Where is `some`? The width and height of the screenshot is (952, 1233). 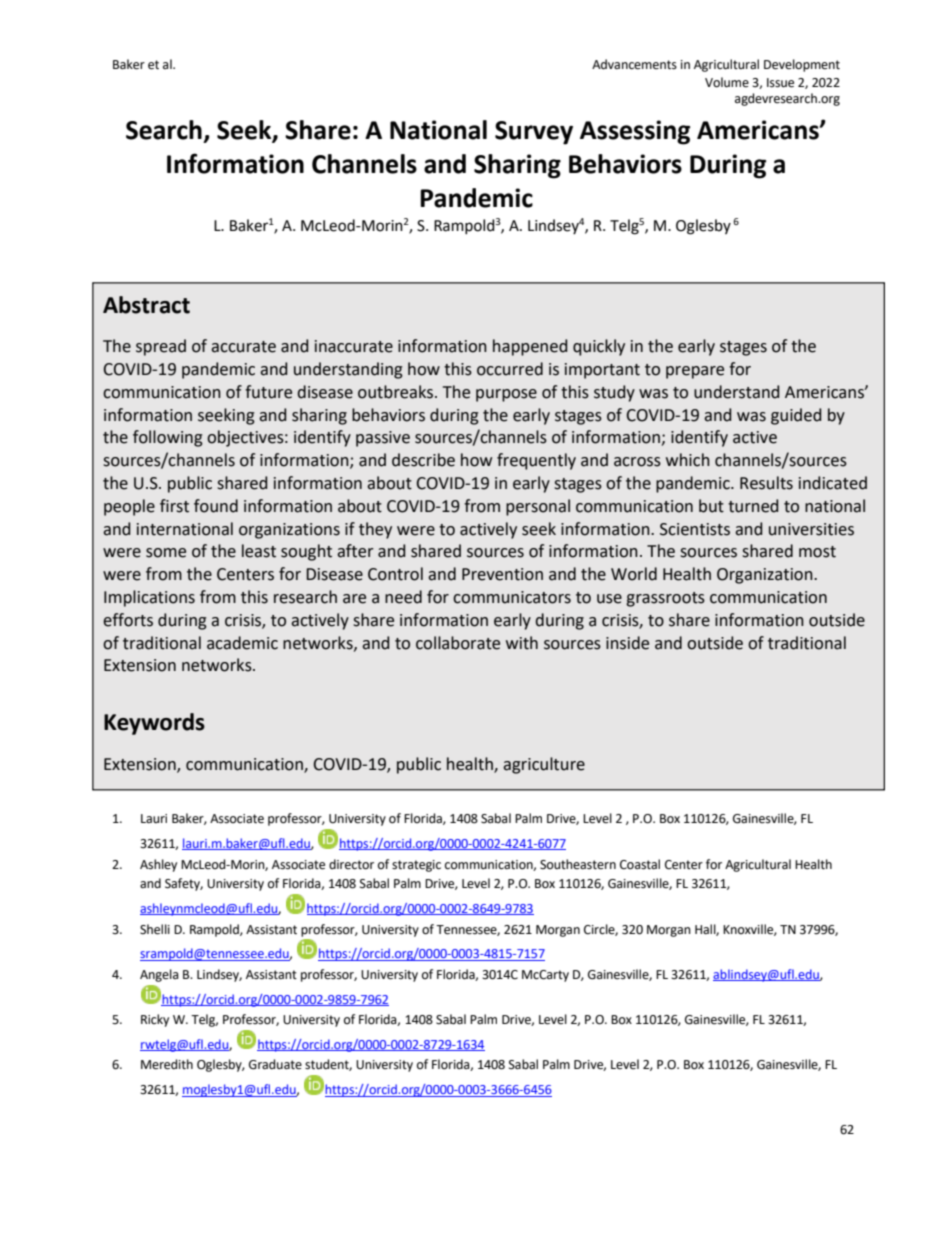
some is located at coordinates (166, 553).
